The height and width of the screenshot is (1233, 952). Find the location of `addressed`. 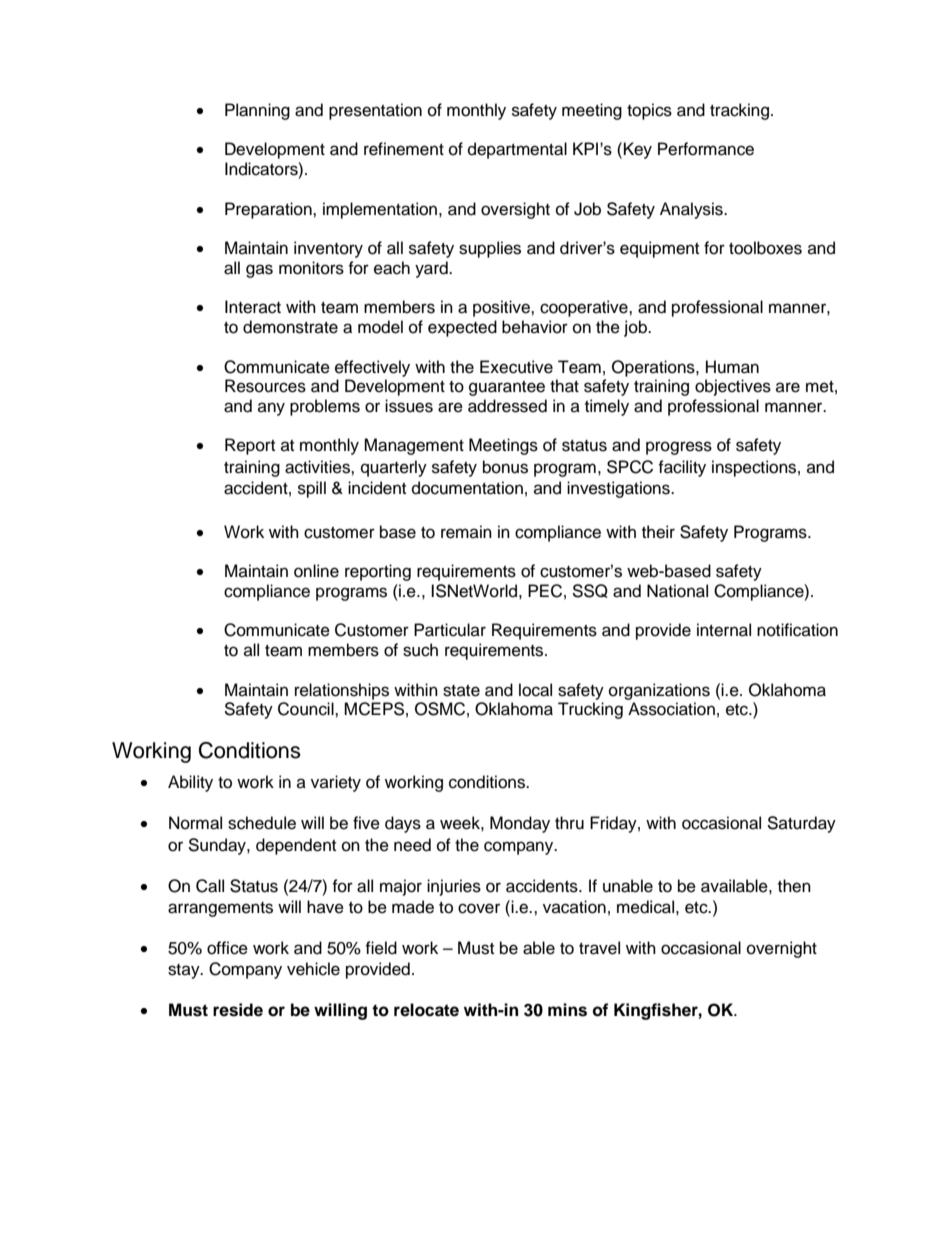

addressed is located at coordinates (507, 406).
